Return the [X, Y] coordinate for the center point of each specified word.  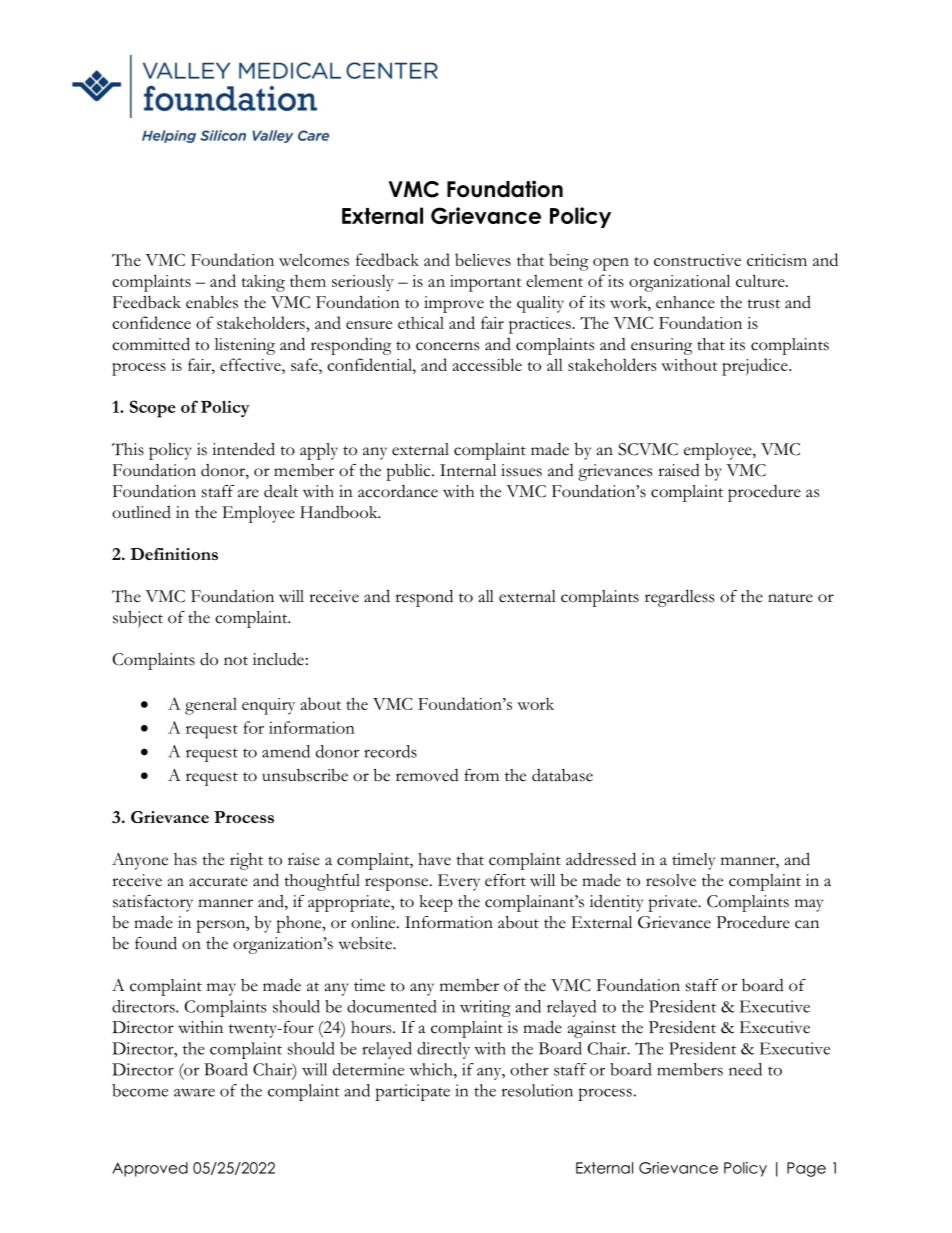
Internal [468, 470]
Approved [150, 1169]
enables [212, 302]
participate [412, 1092]
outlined [141, 512]
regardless [679, 598]
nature [790, 598]
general [211, 706]
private [674, 903]
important [485, 283]
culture [761, 280]
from [481, 775]
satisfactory [153, 903]
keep [436, 903]
